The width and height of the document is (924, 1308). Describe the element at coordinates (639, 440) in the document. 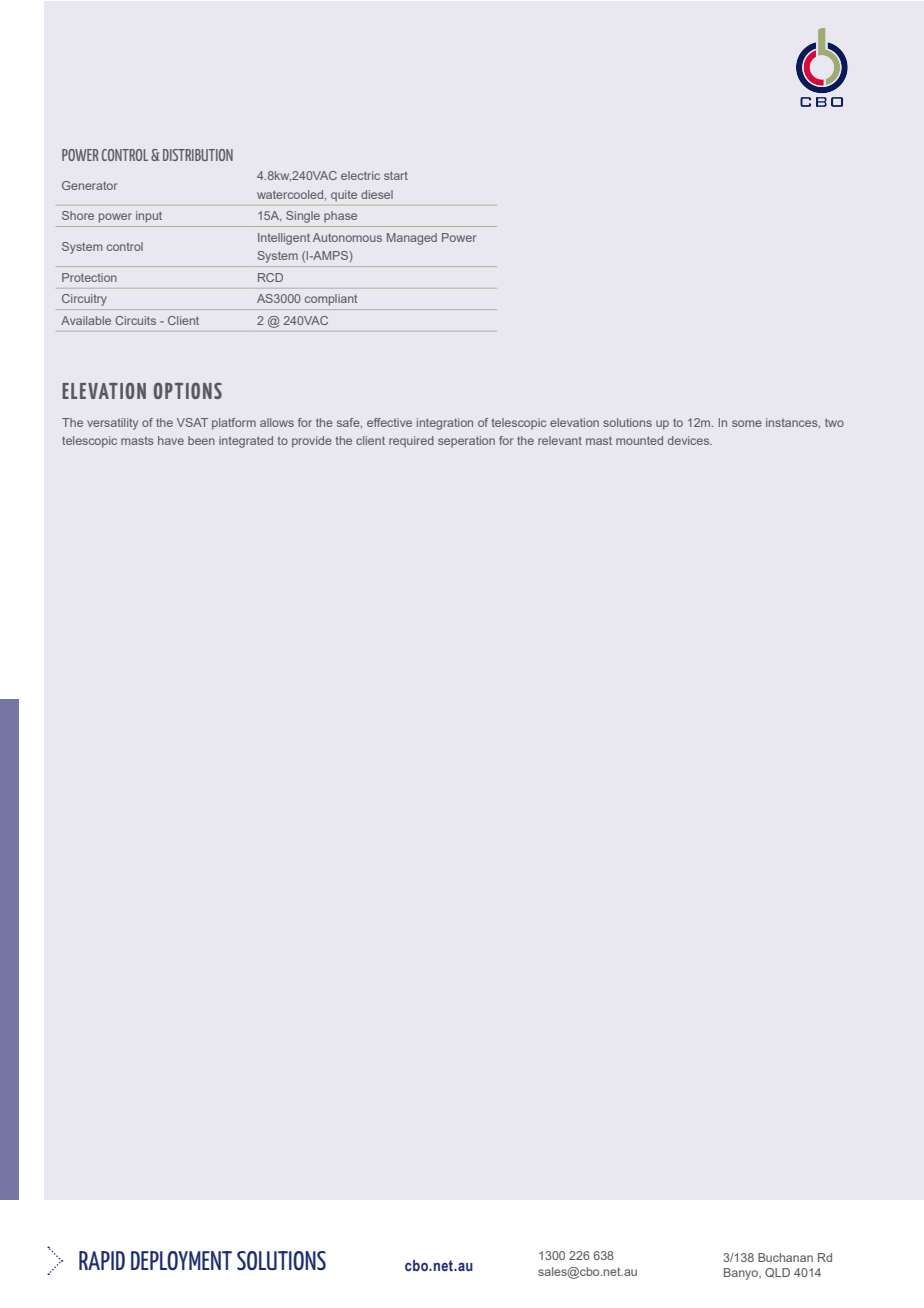

I see `mounted` at that location.
